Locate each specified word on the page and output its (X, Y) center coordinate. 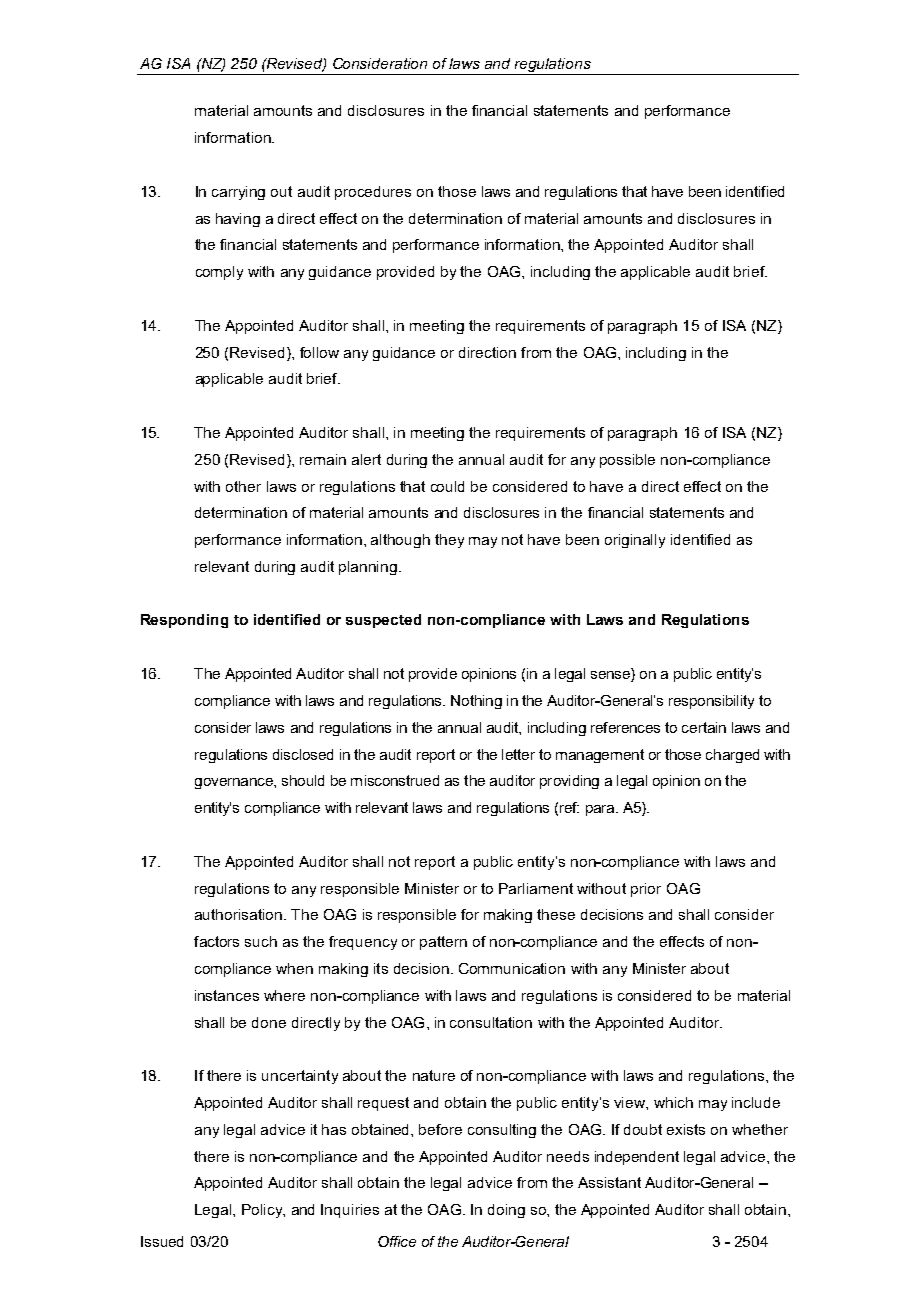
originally (635, 541)
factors (216, 941)
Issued (162, 1241)
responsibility (711, 702)
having (238, 220)
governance (235, 783)
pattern (443, 943)
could (447, 486)
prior (646, 890)
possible (627, 461)
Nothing (476, 702)
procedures (373, 193)
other (243, 486)
